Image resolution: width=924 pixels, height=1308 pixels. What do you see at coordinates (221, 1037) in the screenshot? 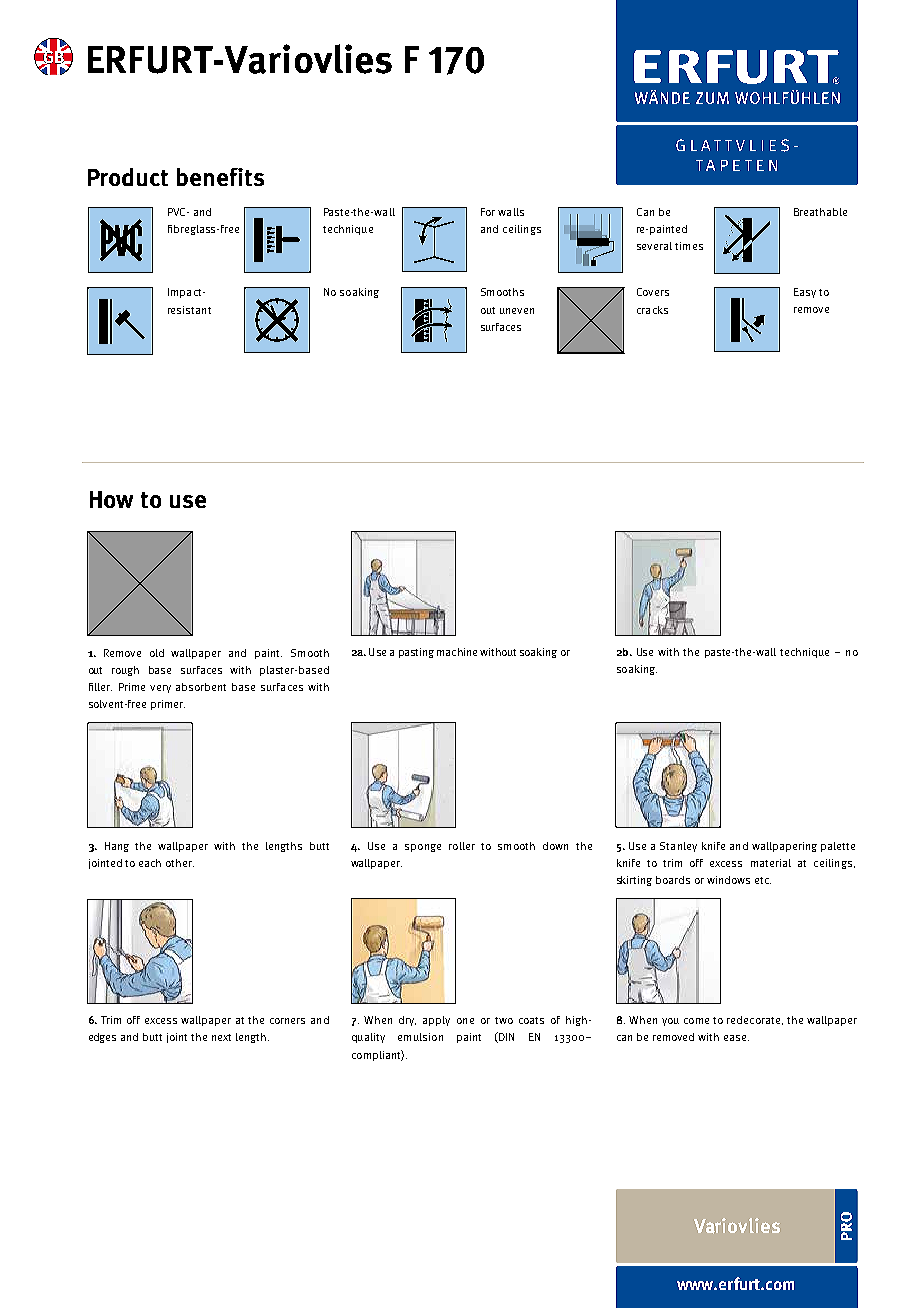
I see `next` at bounding box center [221, 1037].
